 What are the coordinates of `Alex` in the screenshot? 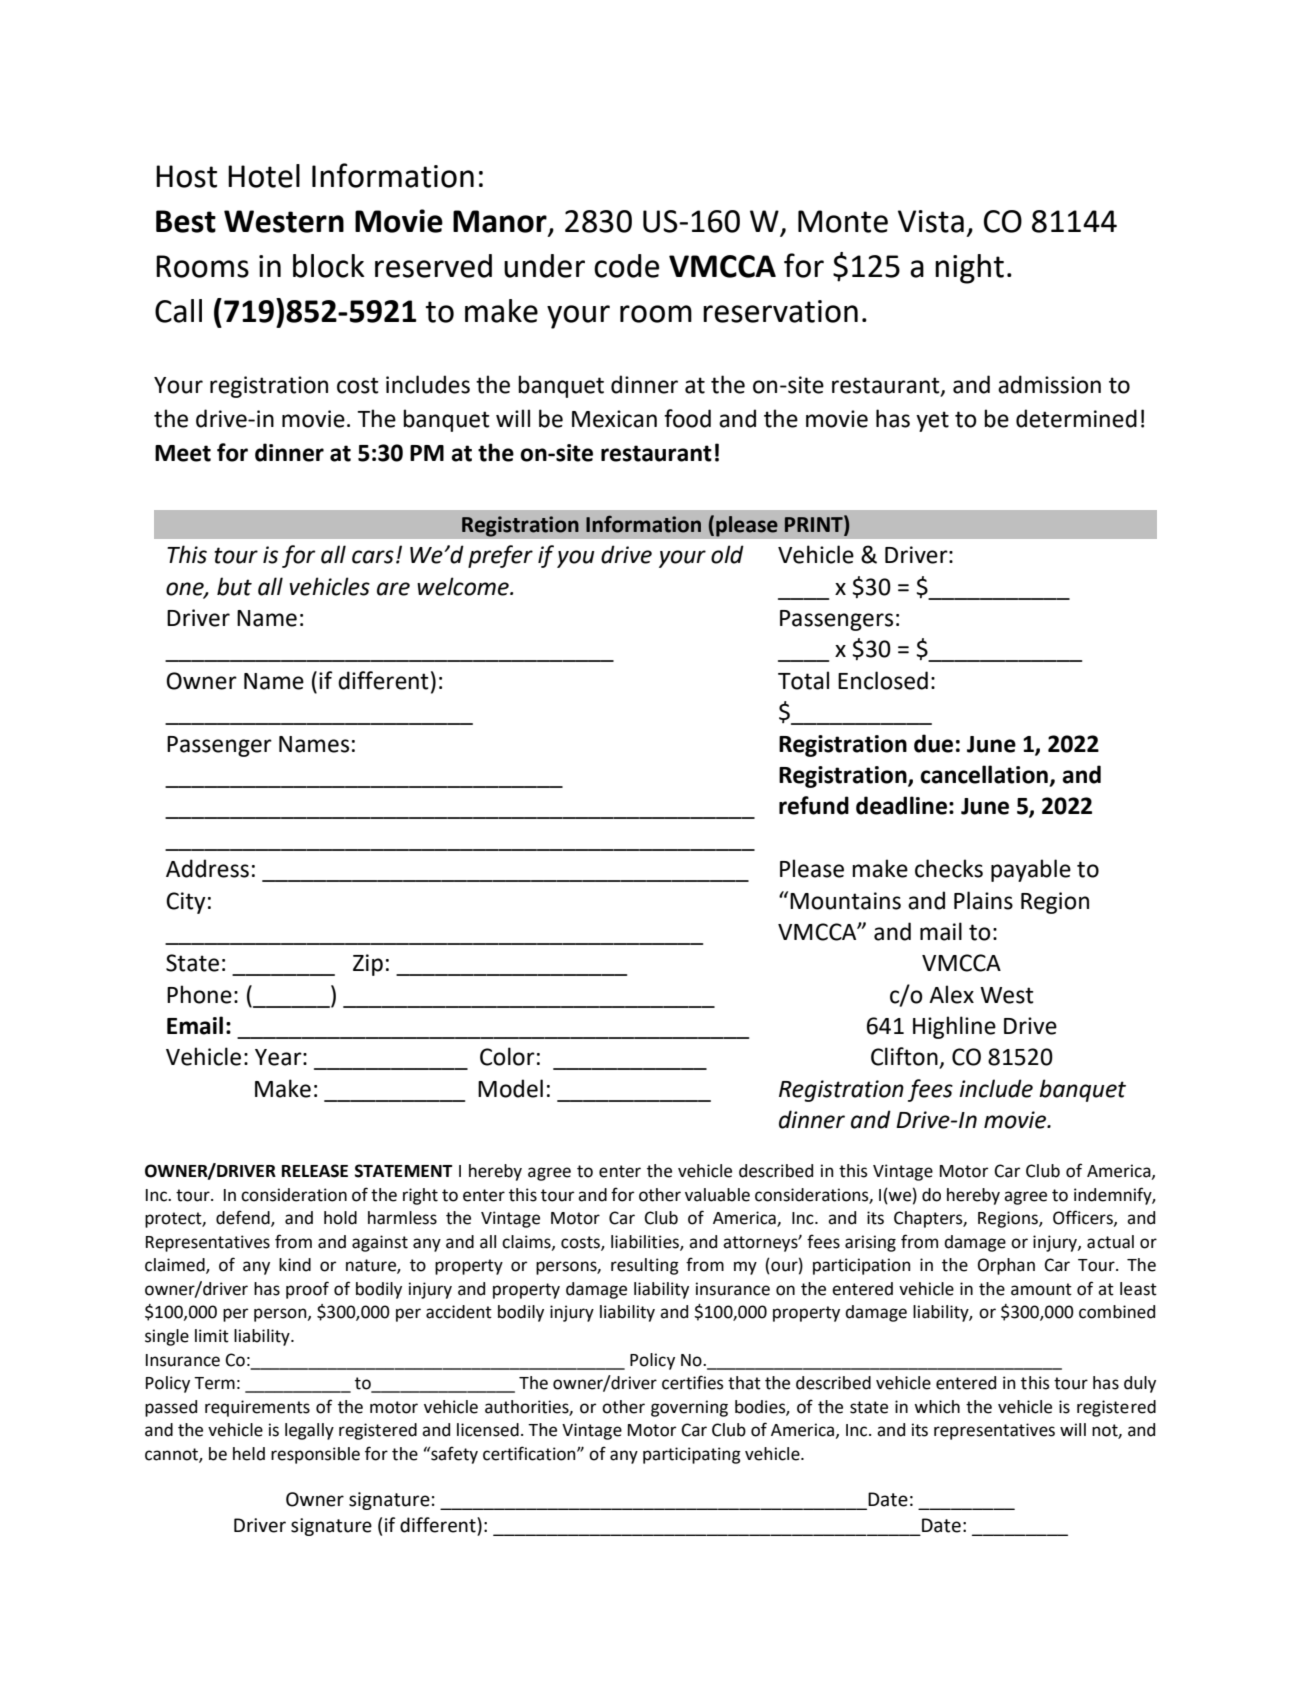 It's located at (951, 994).
